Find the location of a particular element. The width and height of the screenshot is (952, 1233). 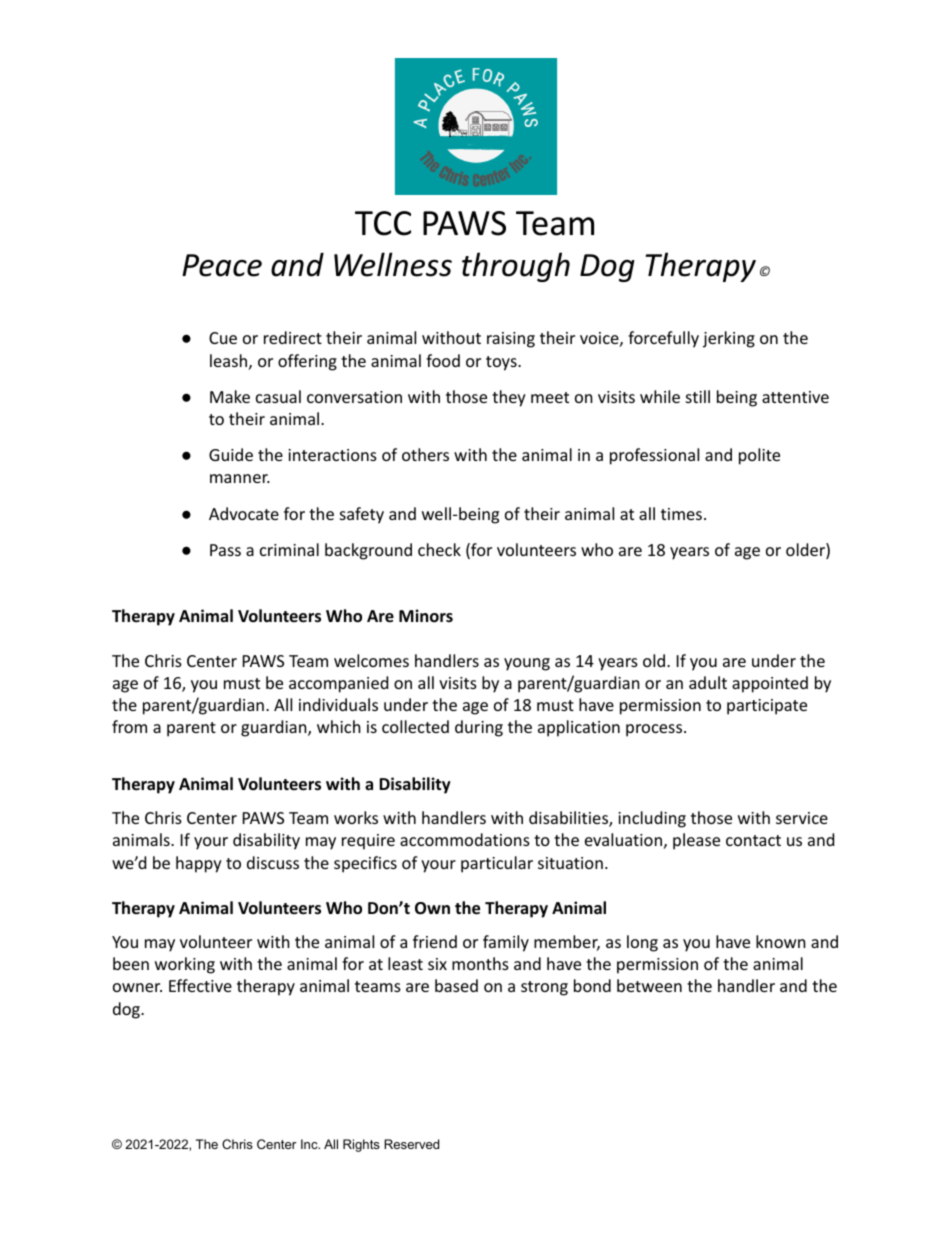

jerking is located at coordinates (729, 339).
